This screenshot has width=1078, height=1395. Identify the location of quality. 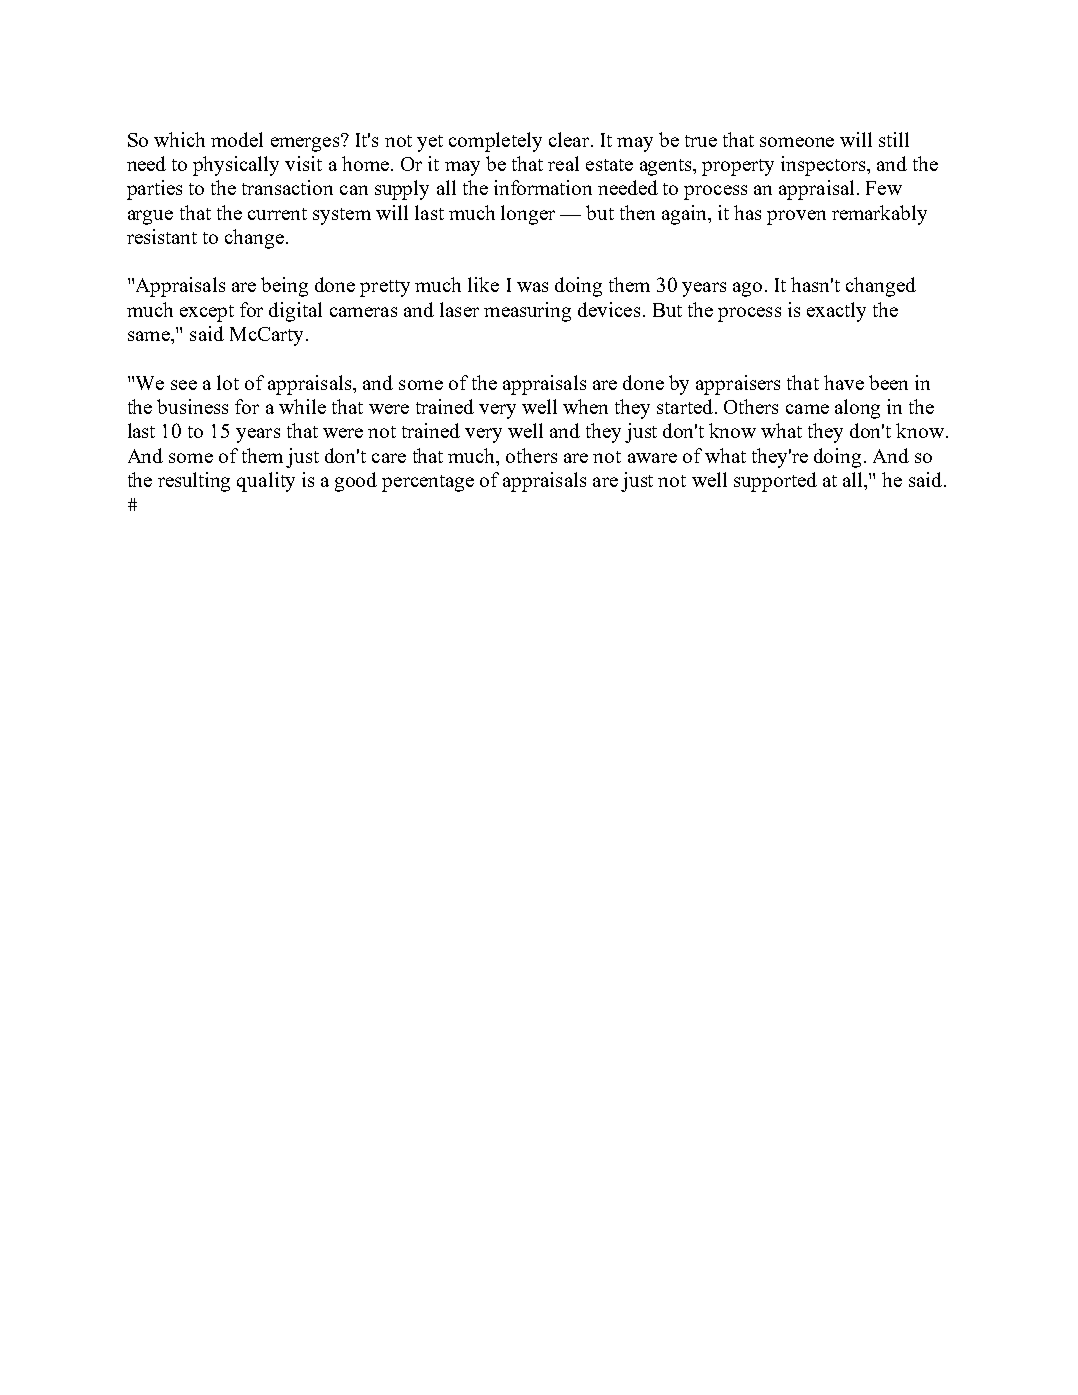
(266, 482).
